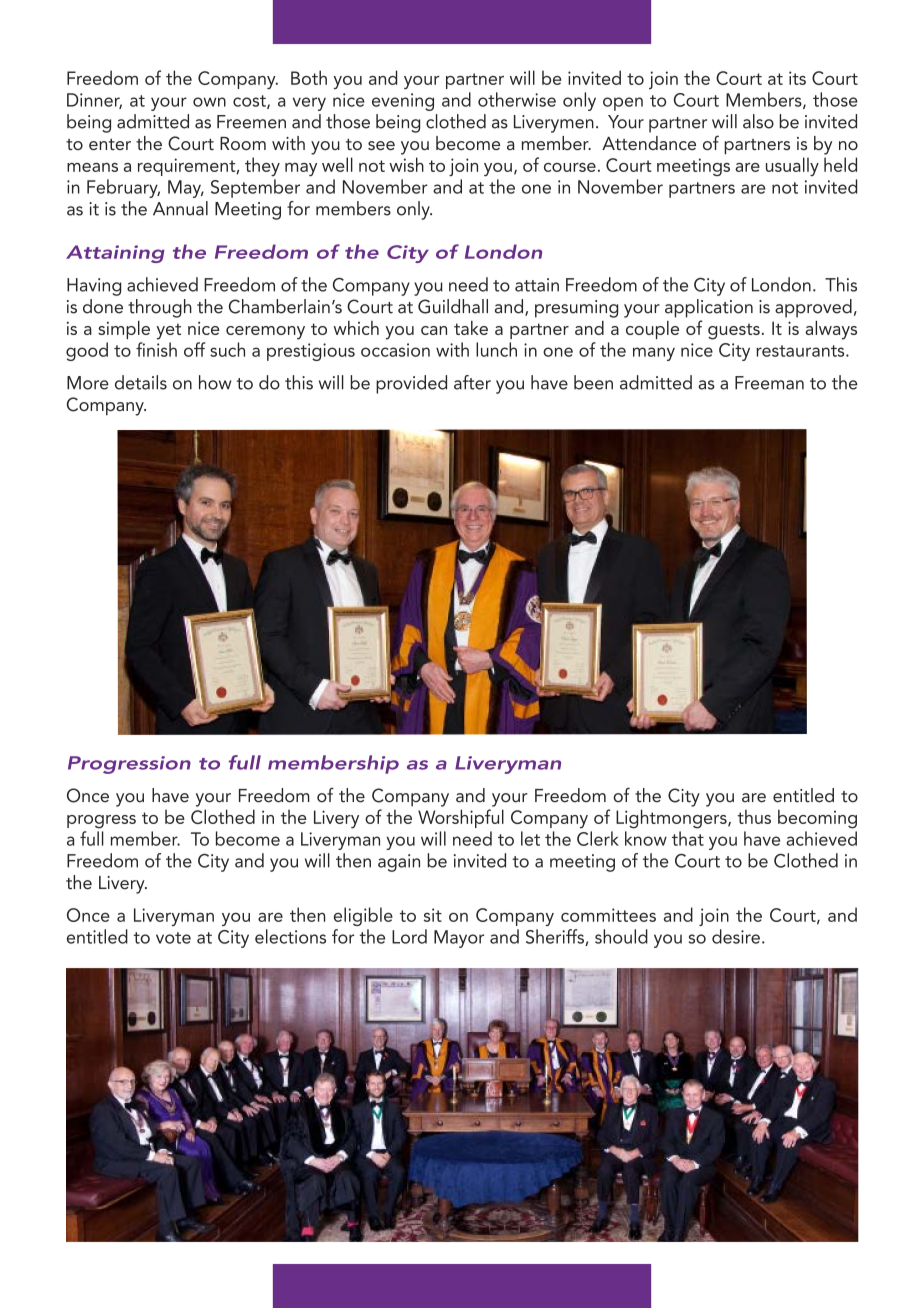  I want to click on desire, so click(736, 936).
